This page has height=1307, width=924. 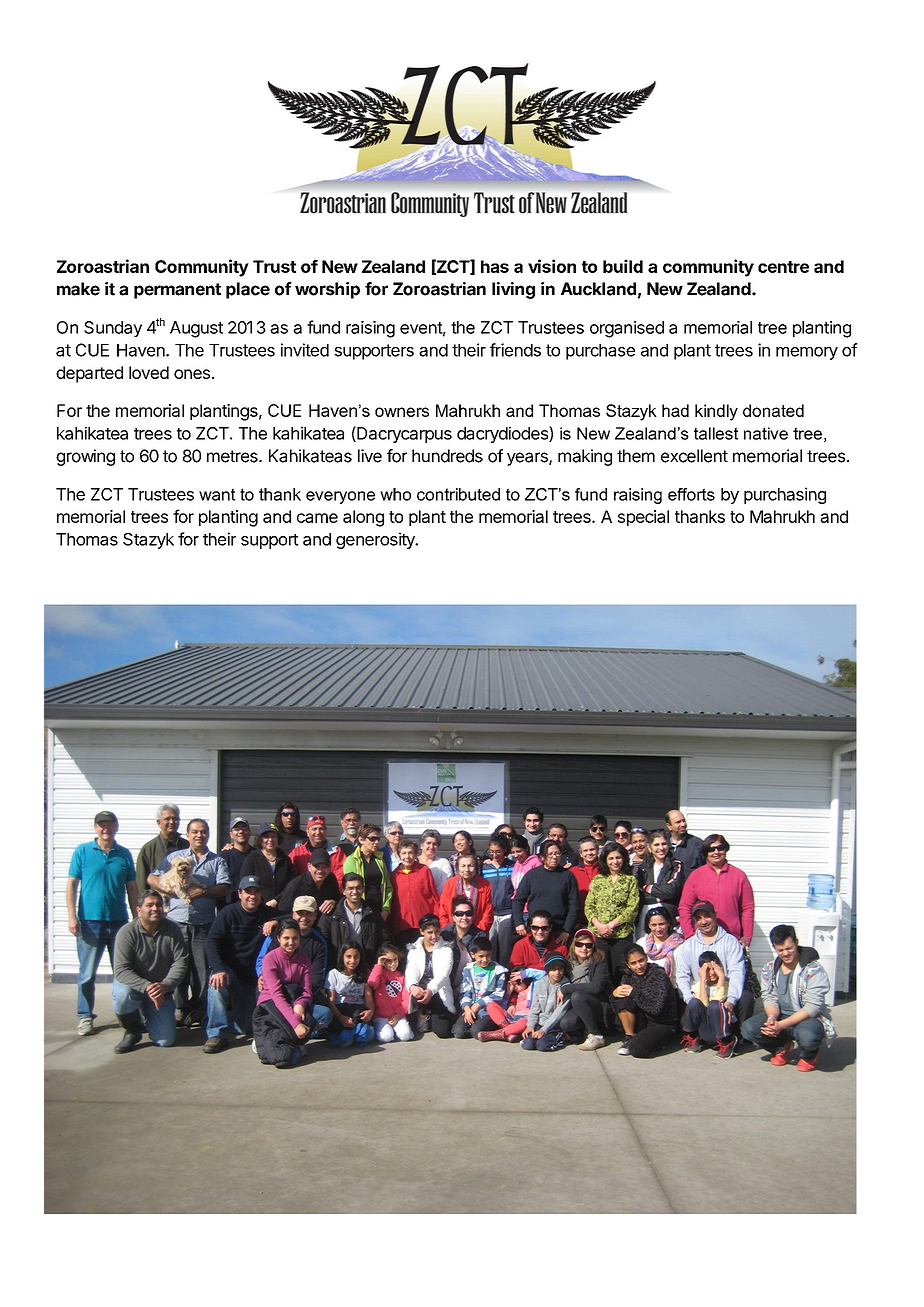 What do you see at coordinates (177, 291) in the page?
I see `permanent` at bounding box center [177, 291].
